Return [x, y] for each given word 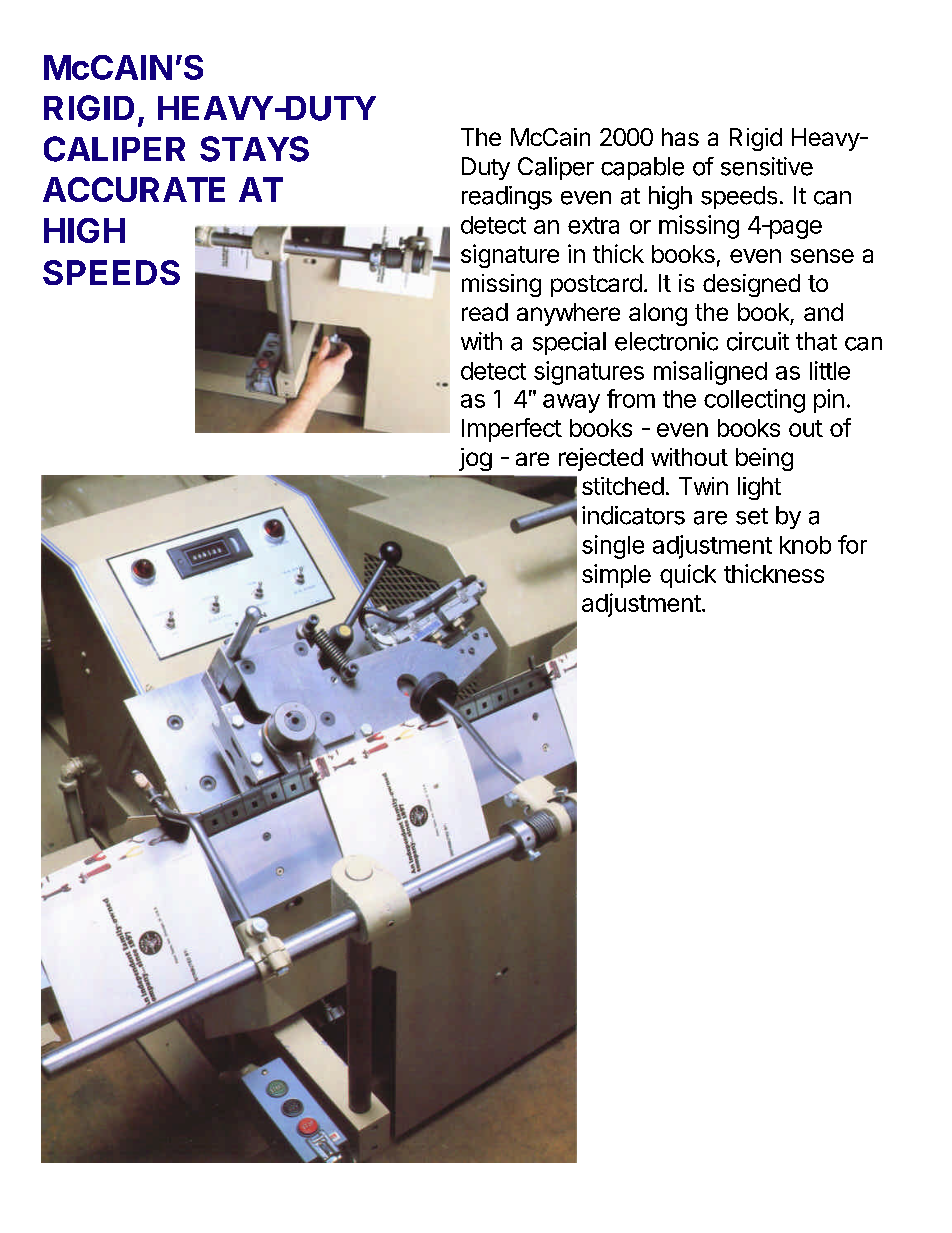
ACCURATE [134, 189]
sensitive [767, 166]
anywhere [568, 314]
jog [475, 459]
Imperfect [512, 430]
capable [642, 168]
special [569, 343]
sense [822, 256]
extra [593, 225]
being [764, 459]
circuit [758, 341]
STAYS [254, 149]
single [613, 547]
